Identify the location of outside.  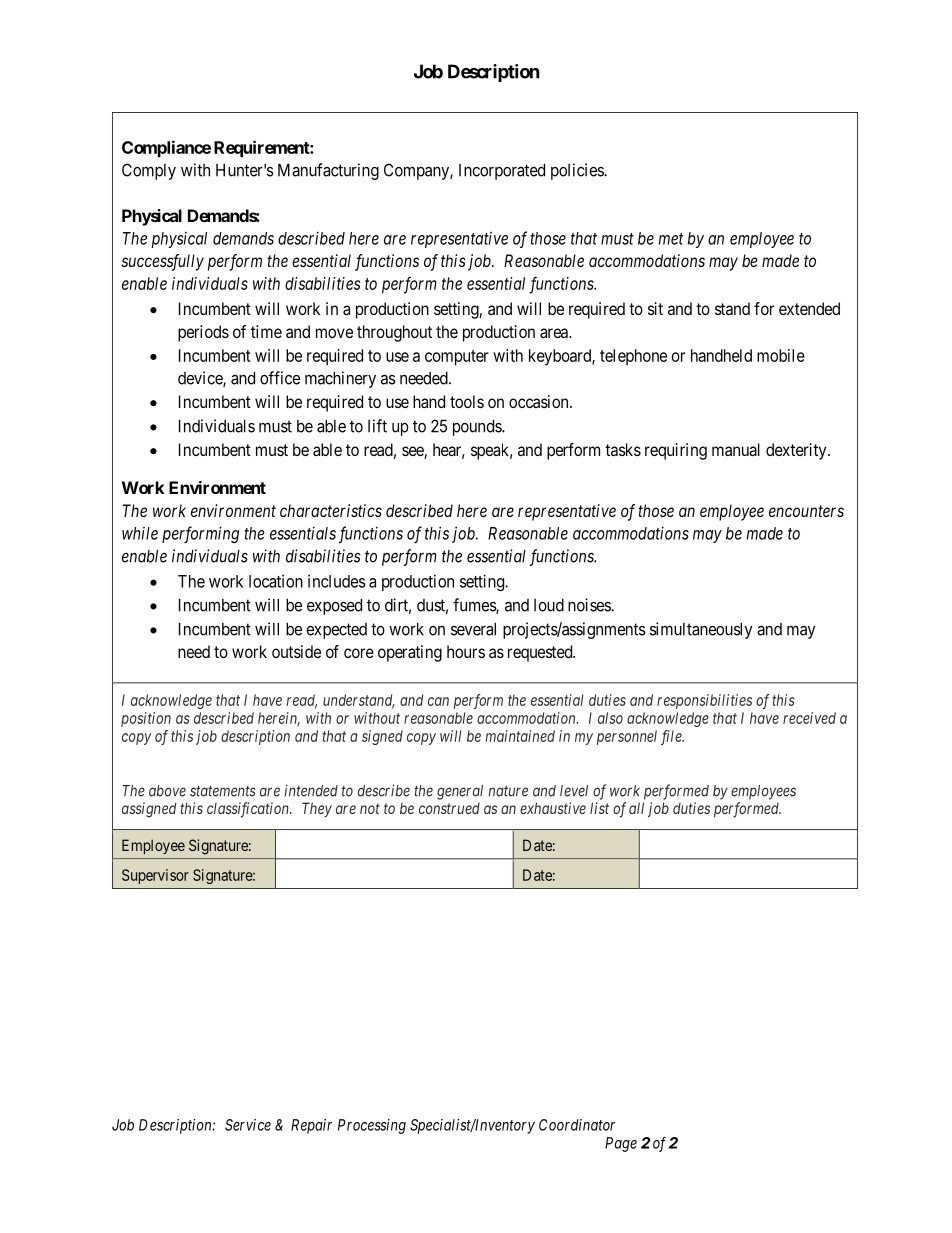
(296, 651).
